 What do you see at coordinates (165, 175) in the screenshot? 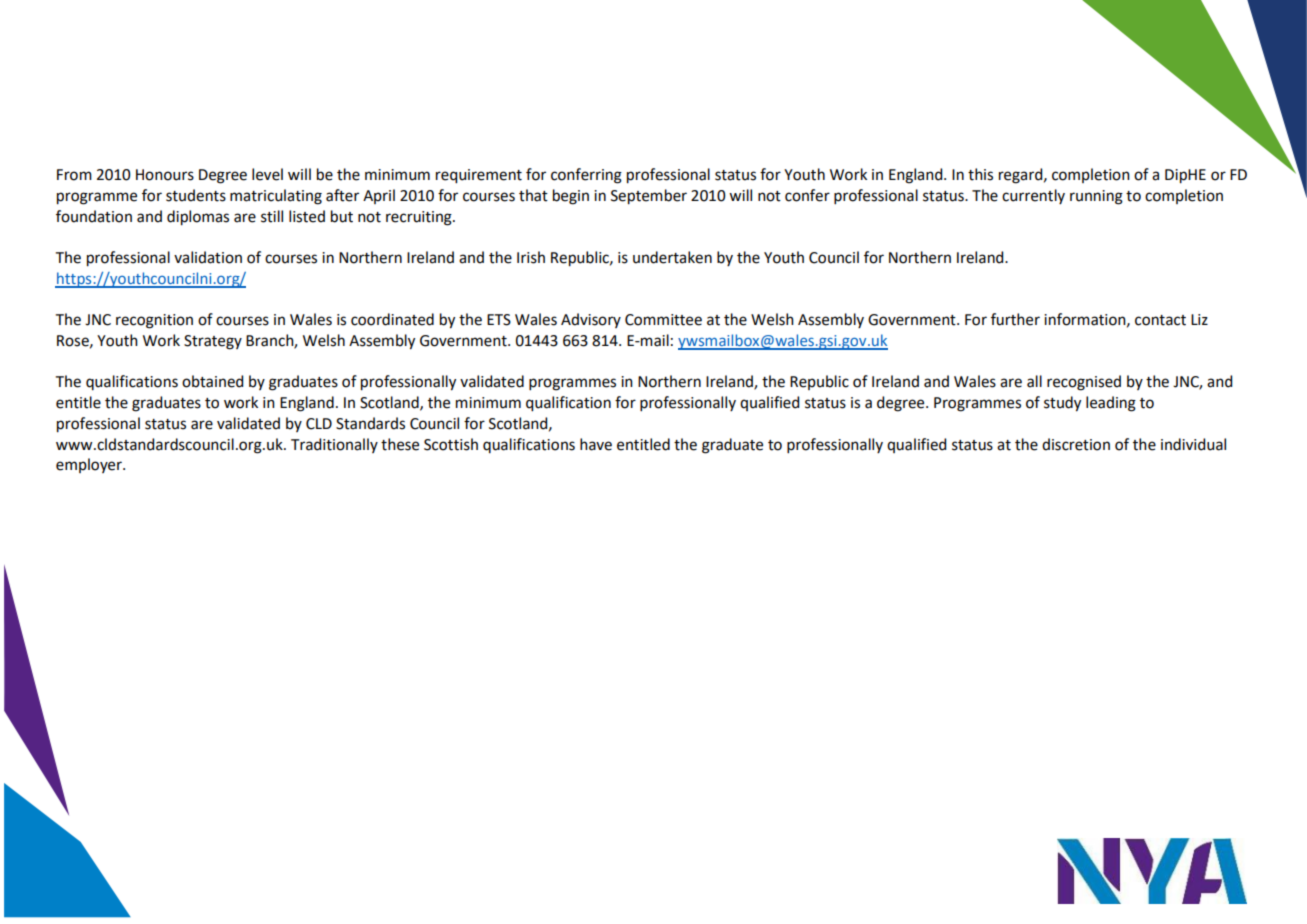
I see `Honours` at bounding box center [165, 175].
